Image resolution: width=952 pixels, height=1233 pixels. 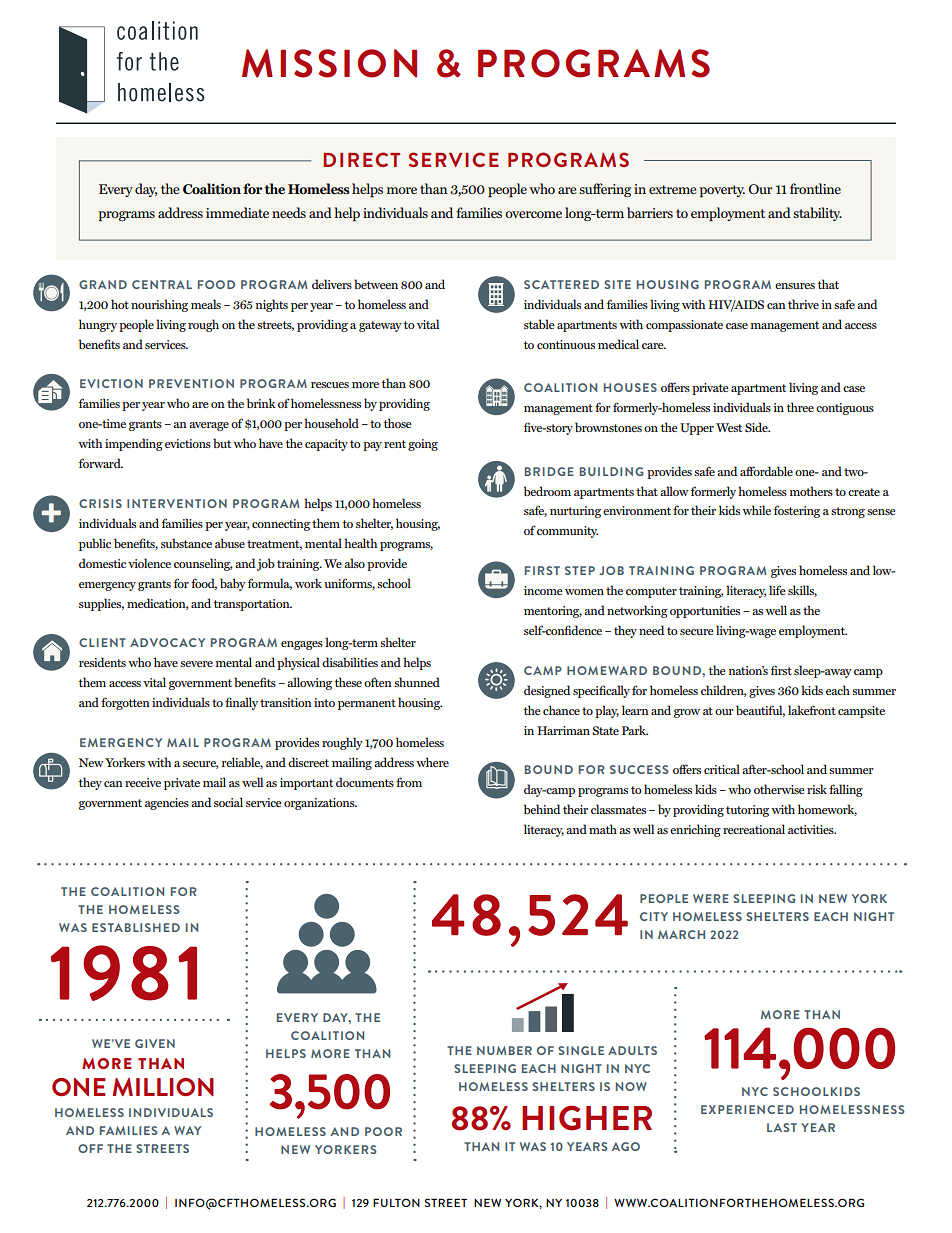 What do you see at coordinates (747, 1109) in the screenshot?
I see `EXPERIENCED` at bounding box center [747, 1109].
